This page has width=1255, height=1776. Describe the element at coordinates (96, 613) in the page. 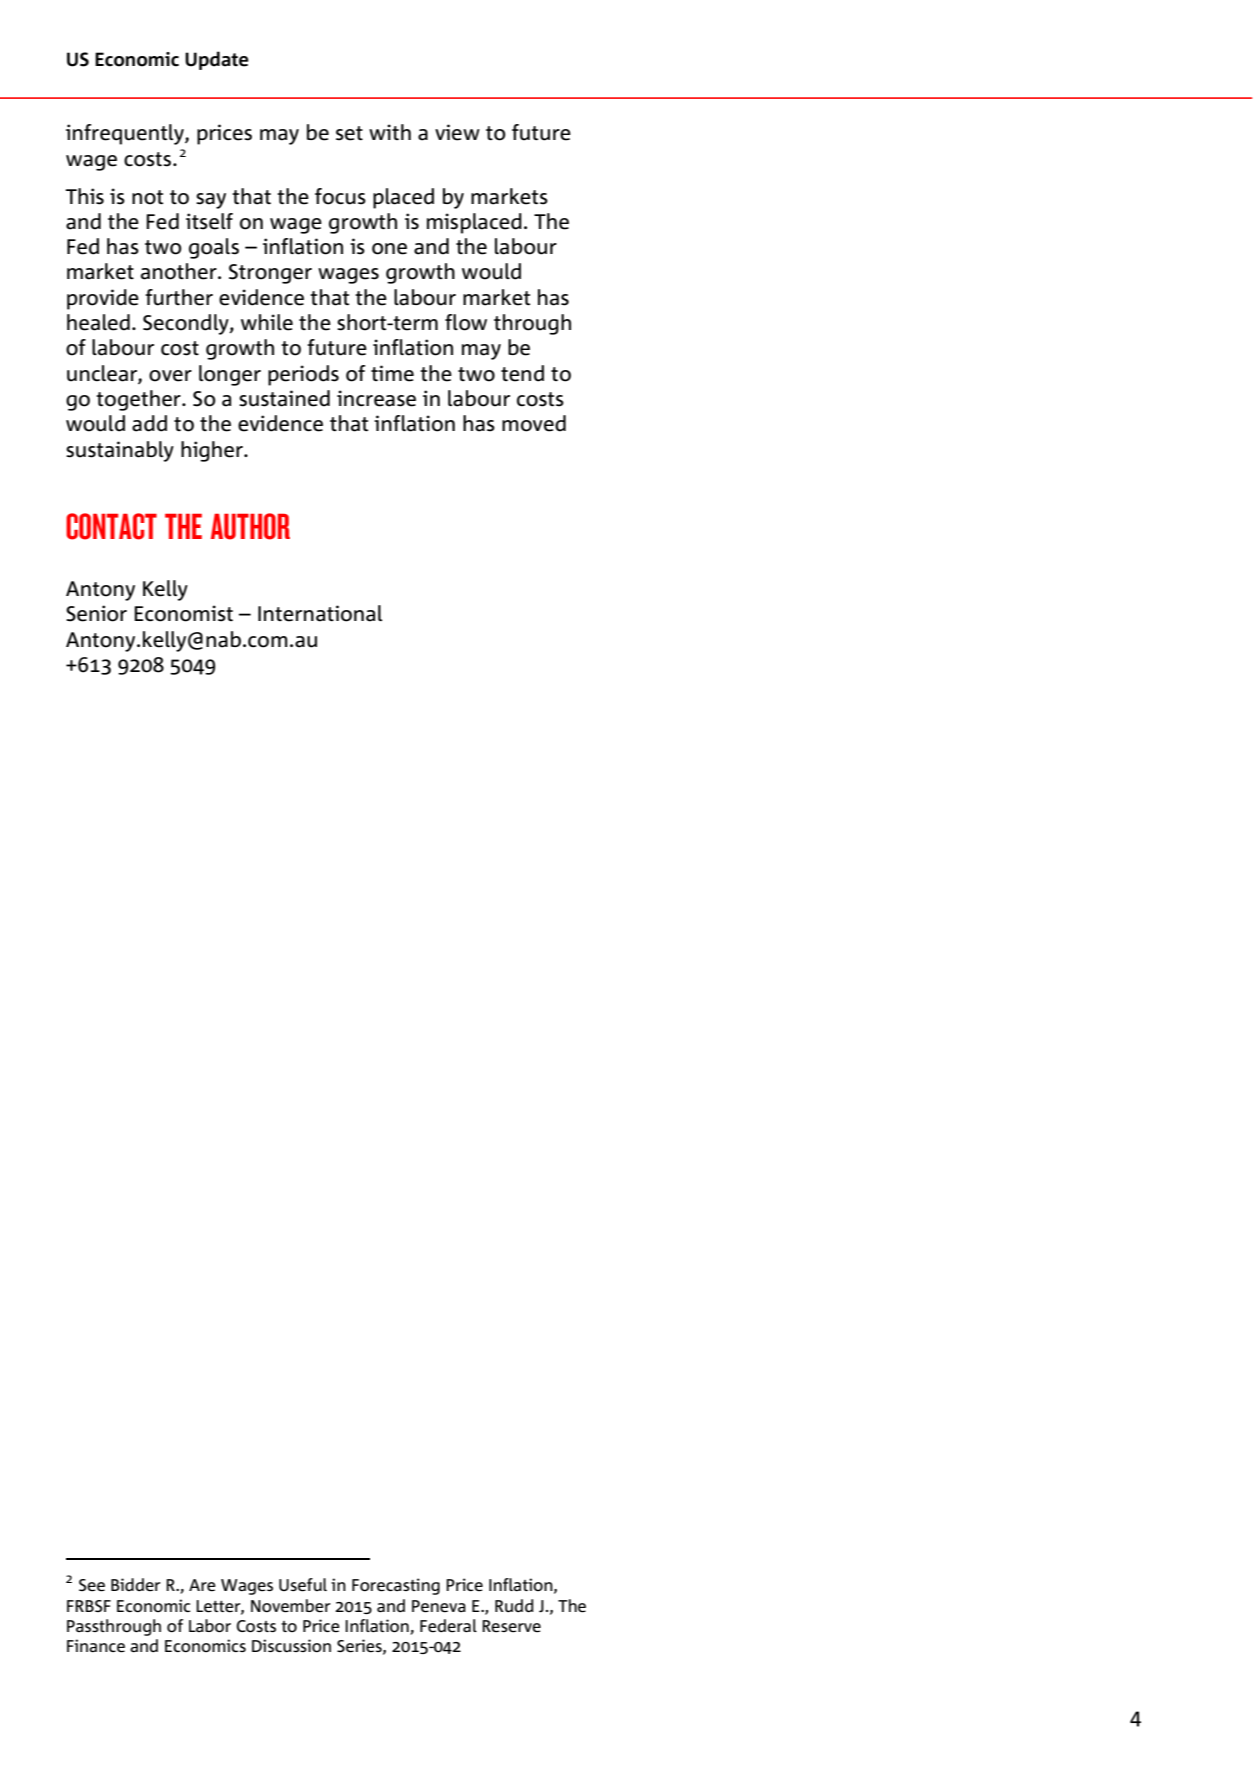

I see `Senior` at that location.
